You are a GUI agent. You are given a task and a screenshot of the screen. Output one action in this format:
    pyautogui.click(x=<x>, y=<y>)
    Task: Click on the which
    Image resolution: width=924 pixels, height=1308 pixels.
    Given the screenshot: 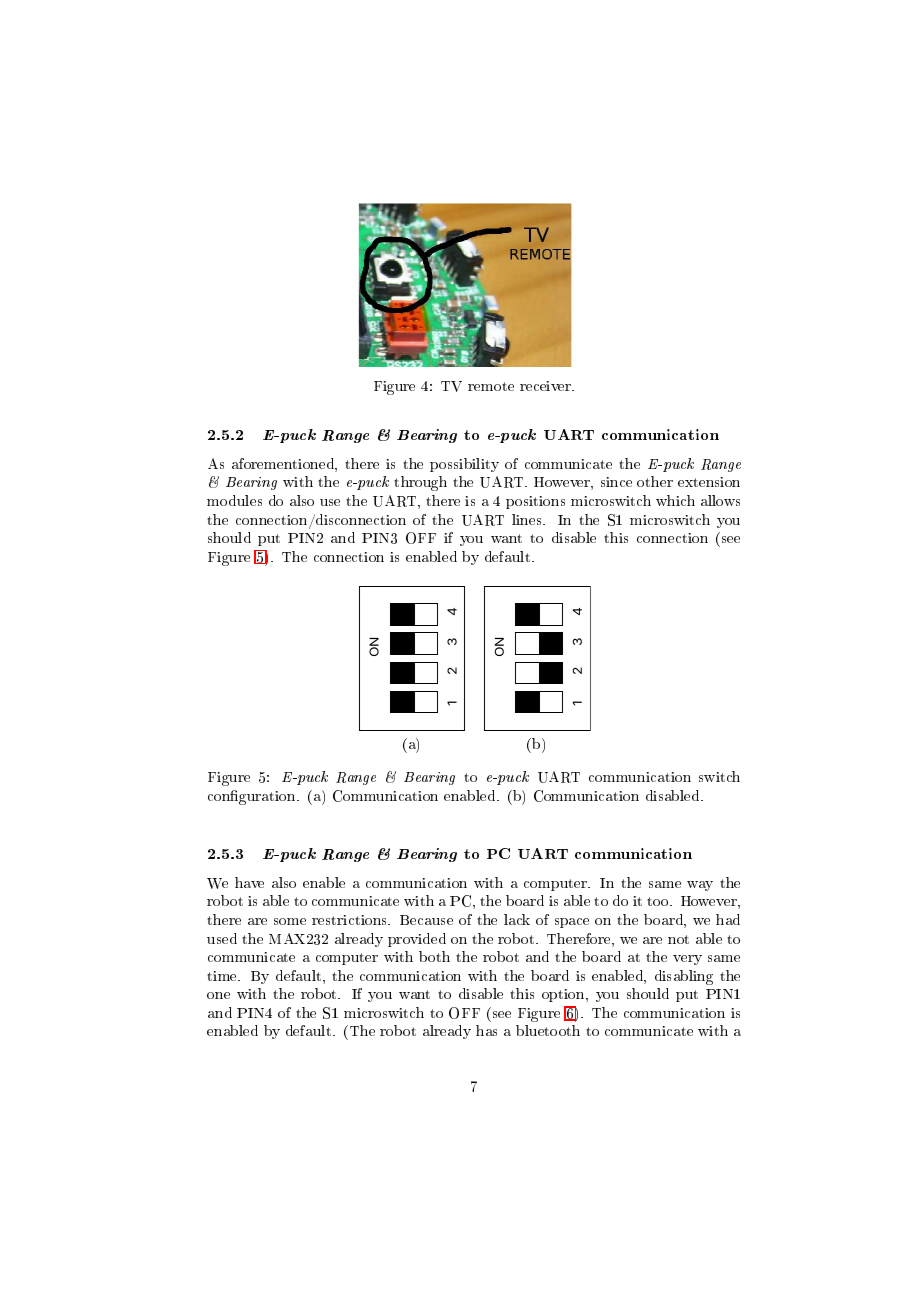 What is the action you would take?
    pyautogui.click(x=675, y=500)
